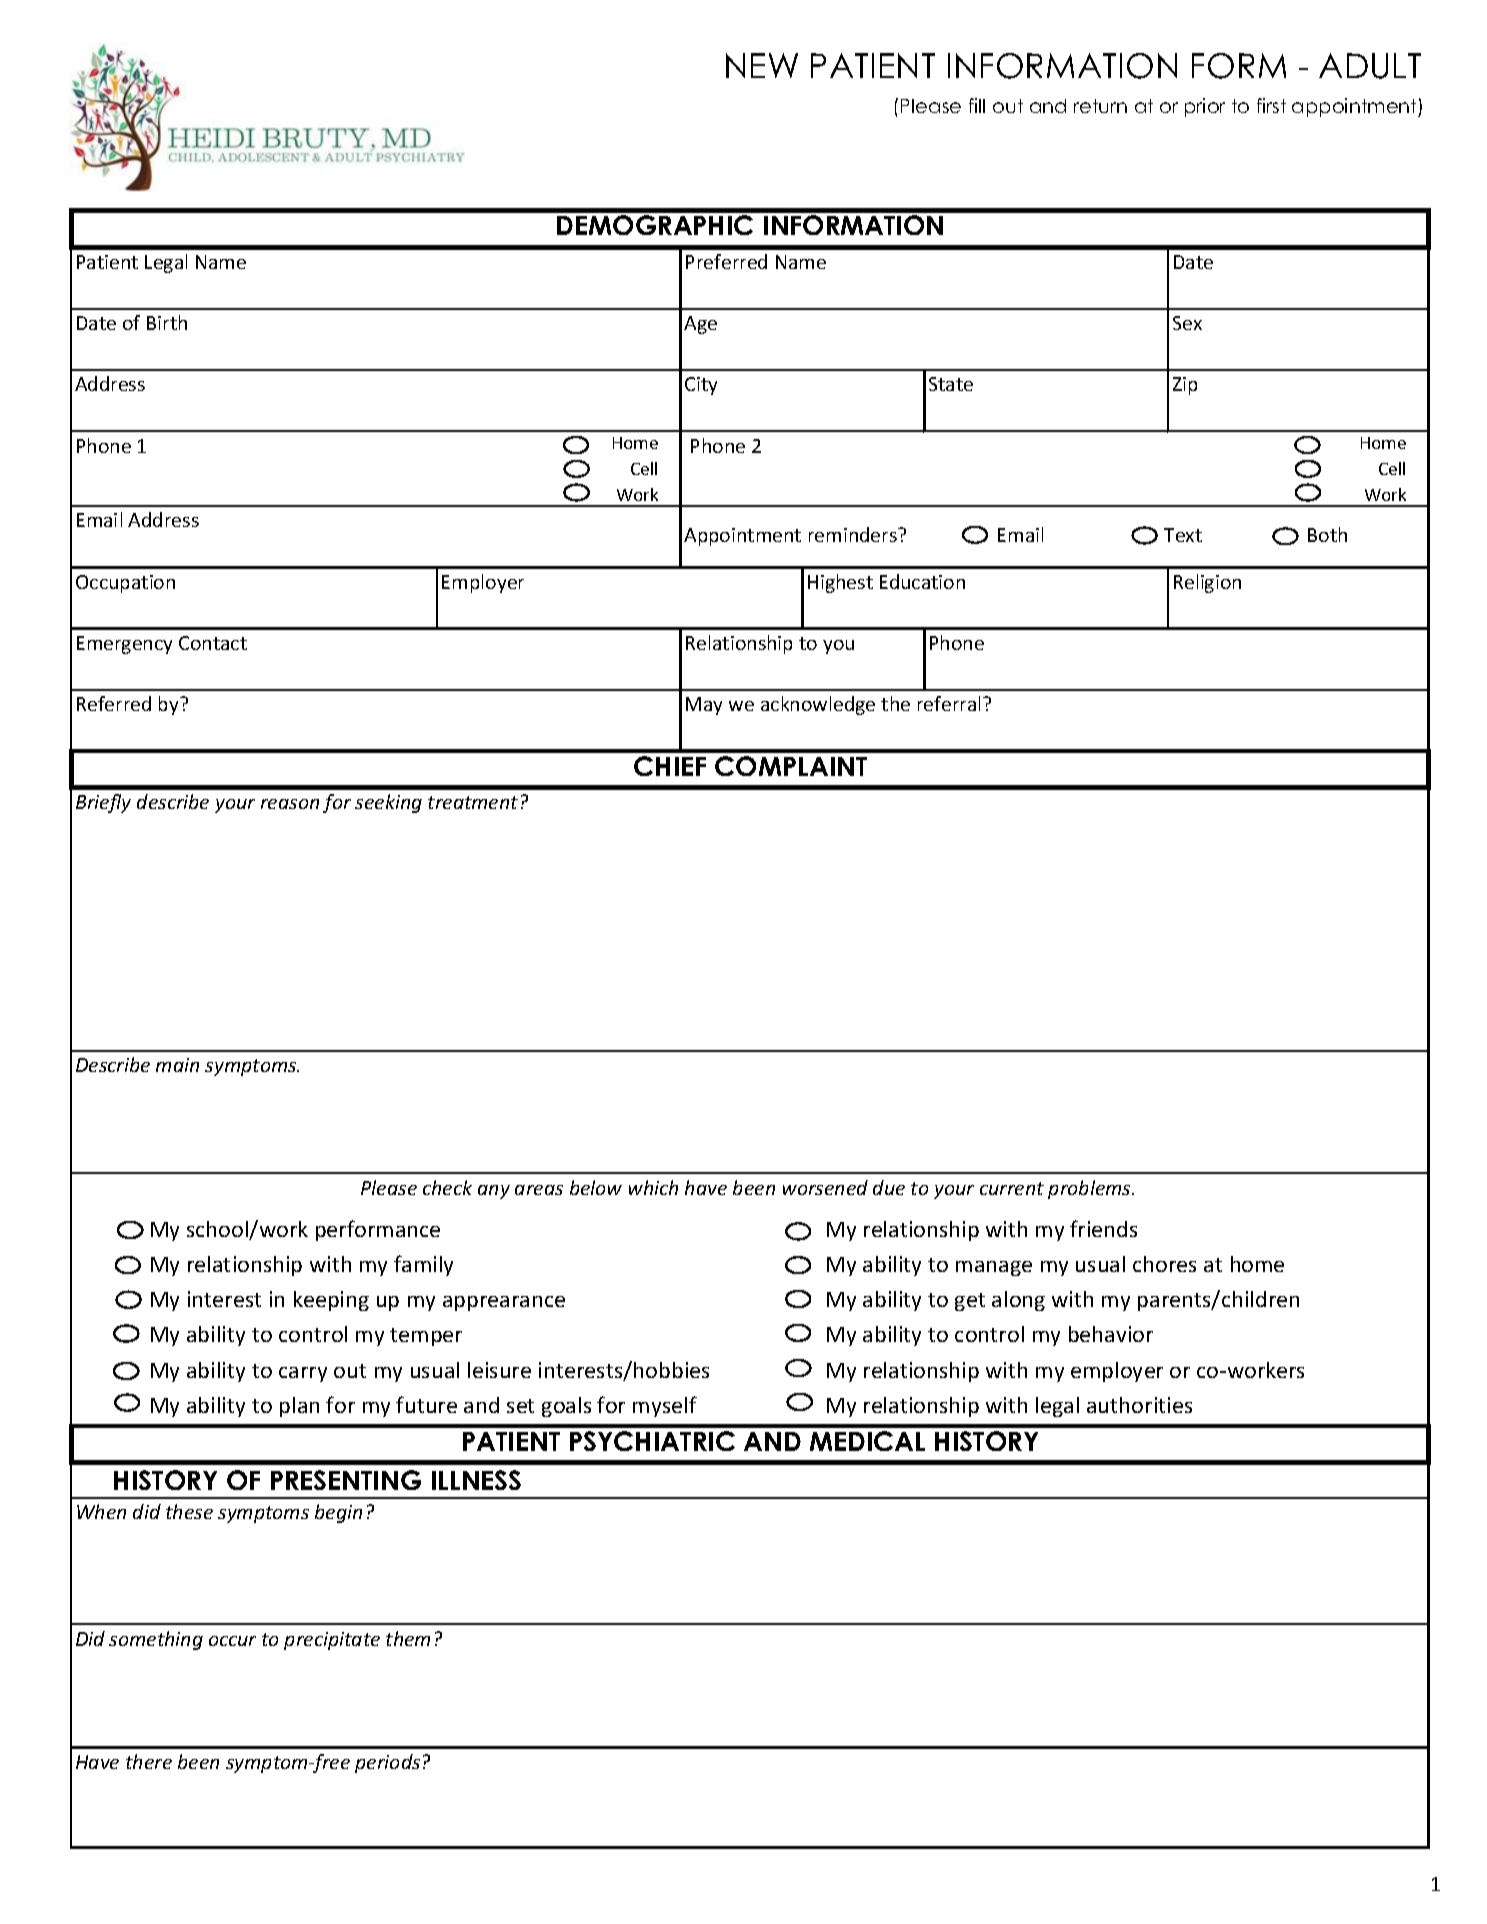  What do you see at coordinates (290, 804) in the screenshot?
I see `reason` at bounding box center [290, 804].
